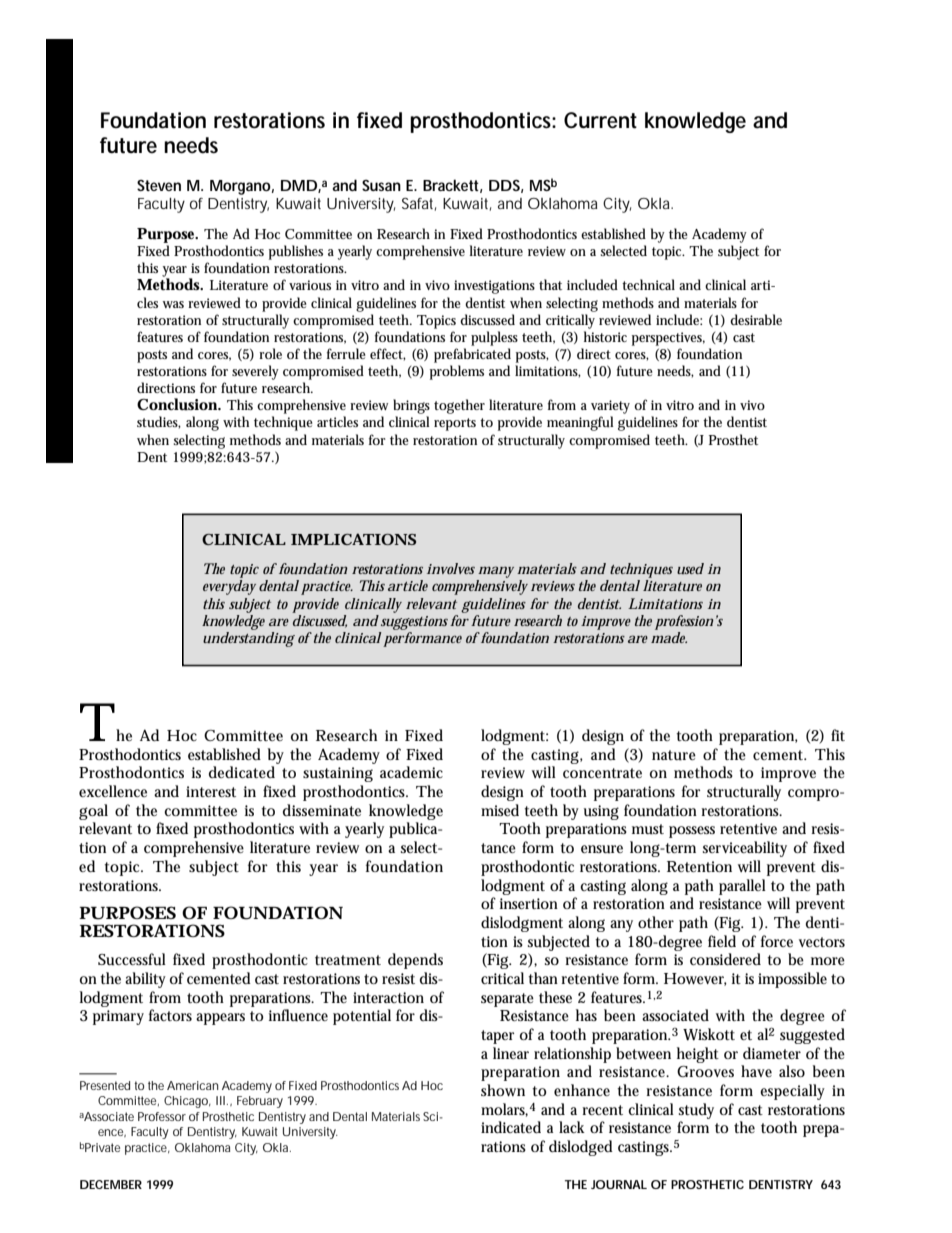  I want to click on made, so click(669, 636).
